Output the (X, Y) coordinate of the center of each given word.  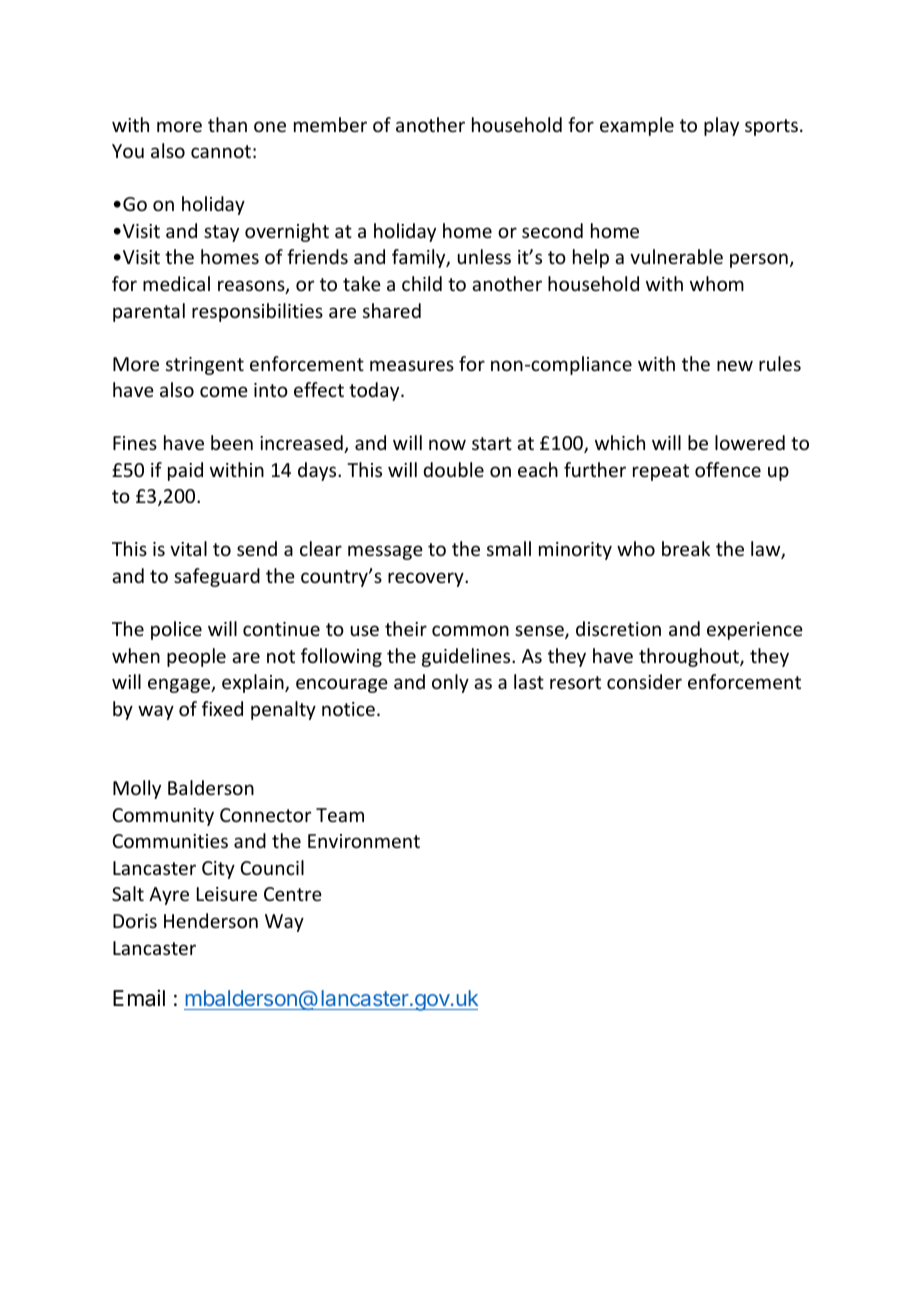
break (686, 548)
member (330, 124)
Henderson (211, 920)
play (721, 126)
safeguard (217, 577)
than (227, 124)
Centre (293, 894)
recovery (427, 579)
